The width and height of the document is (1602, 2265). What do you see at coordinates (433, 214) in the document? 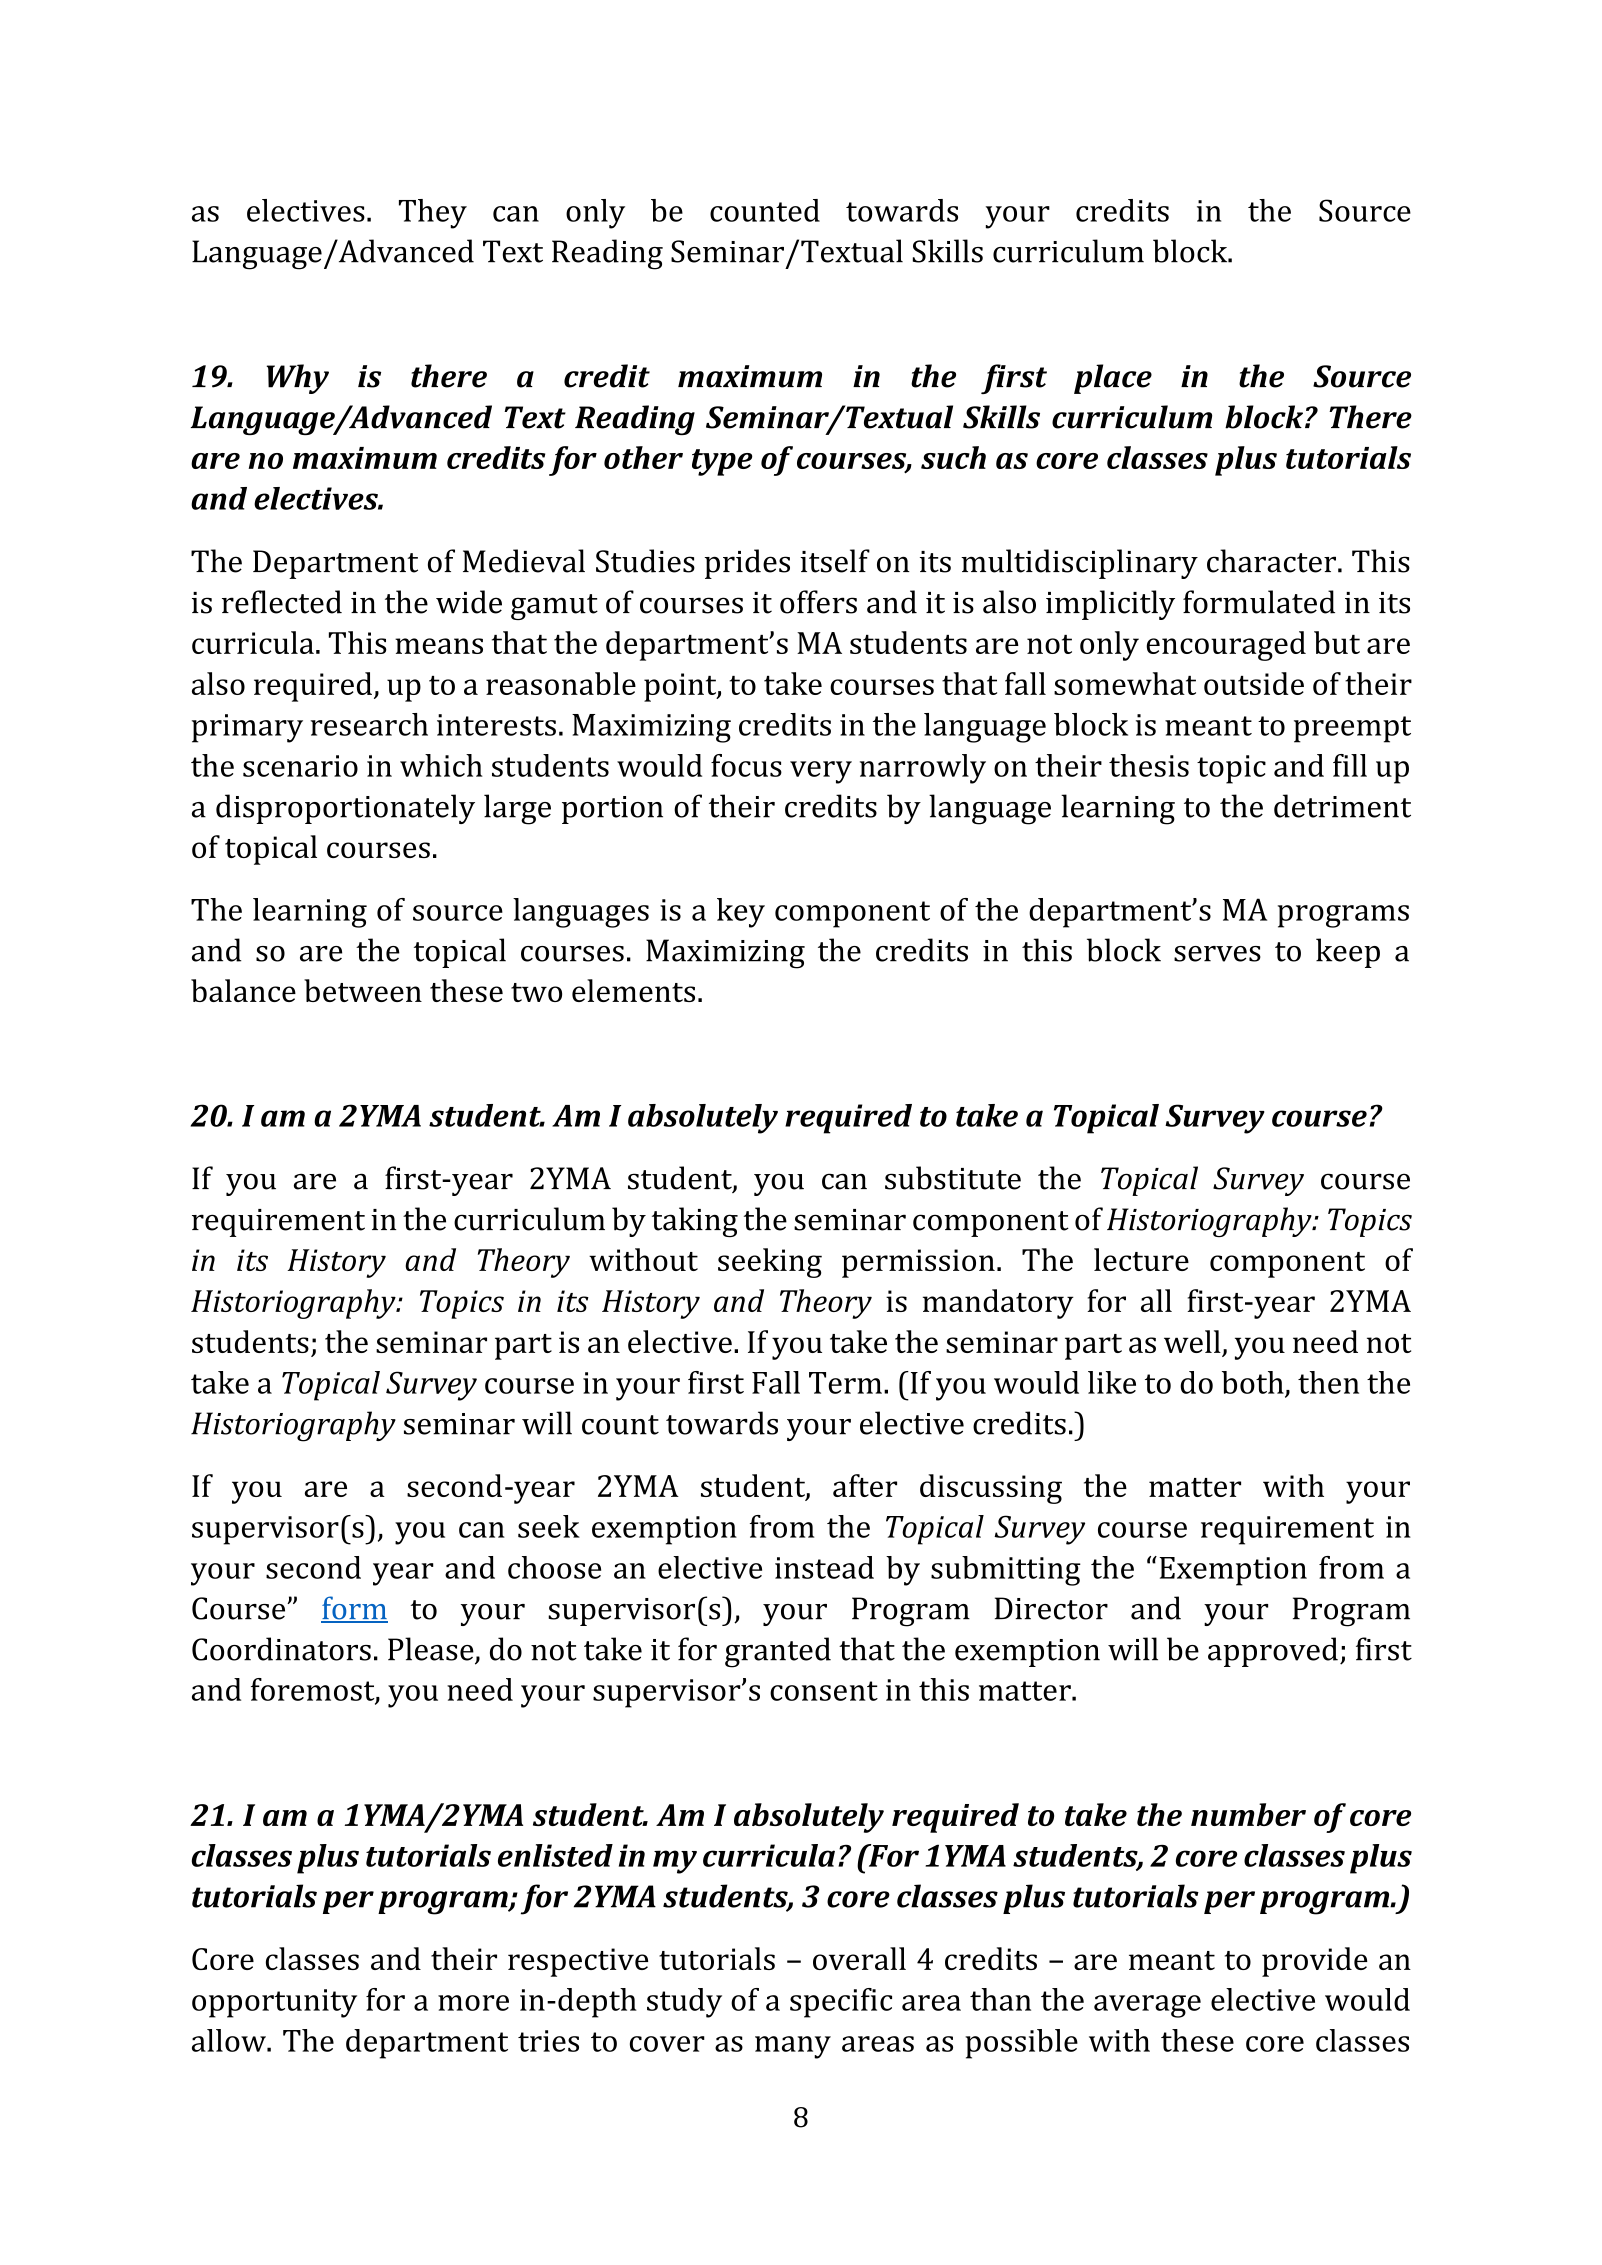
I see `They` at bounding box center [433, 214].
